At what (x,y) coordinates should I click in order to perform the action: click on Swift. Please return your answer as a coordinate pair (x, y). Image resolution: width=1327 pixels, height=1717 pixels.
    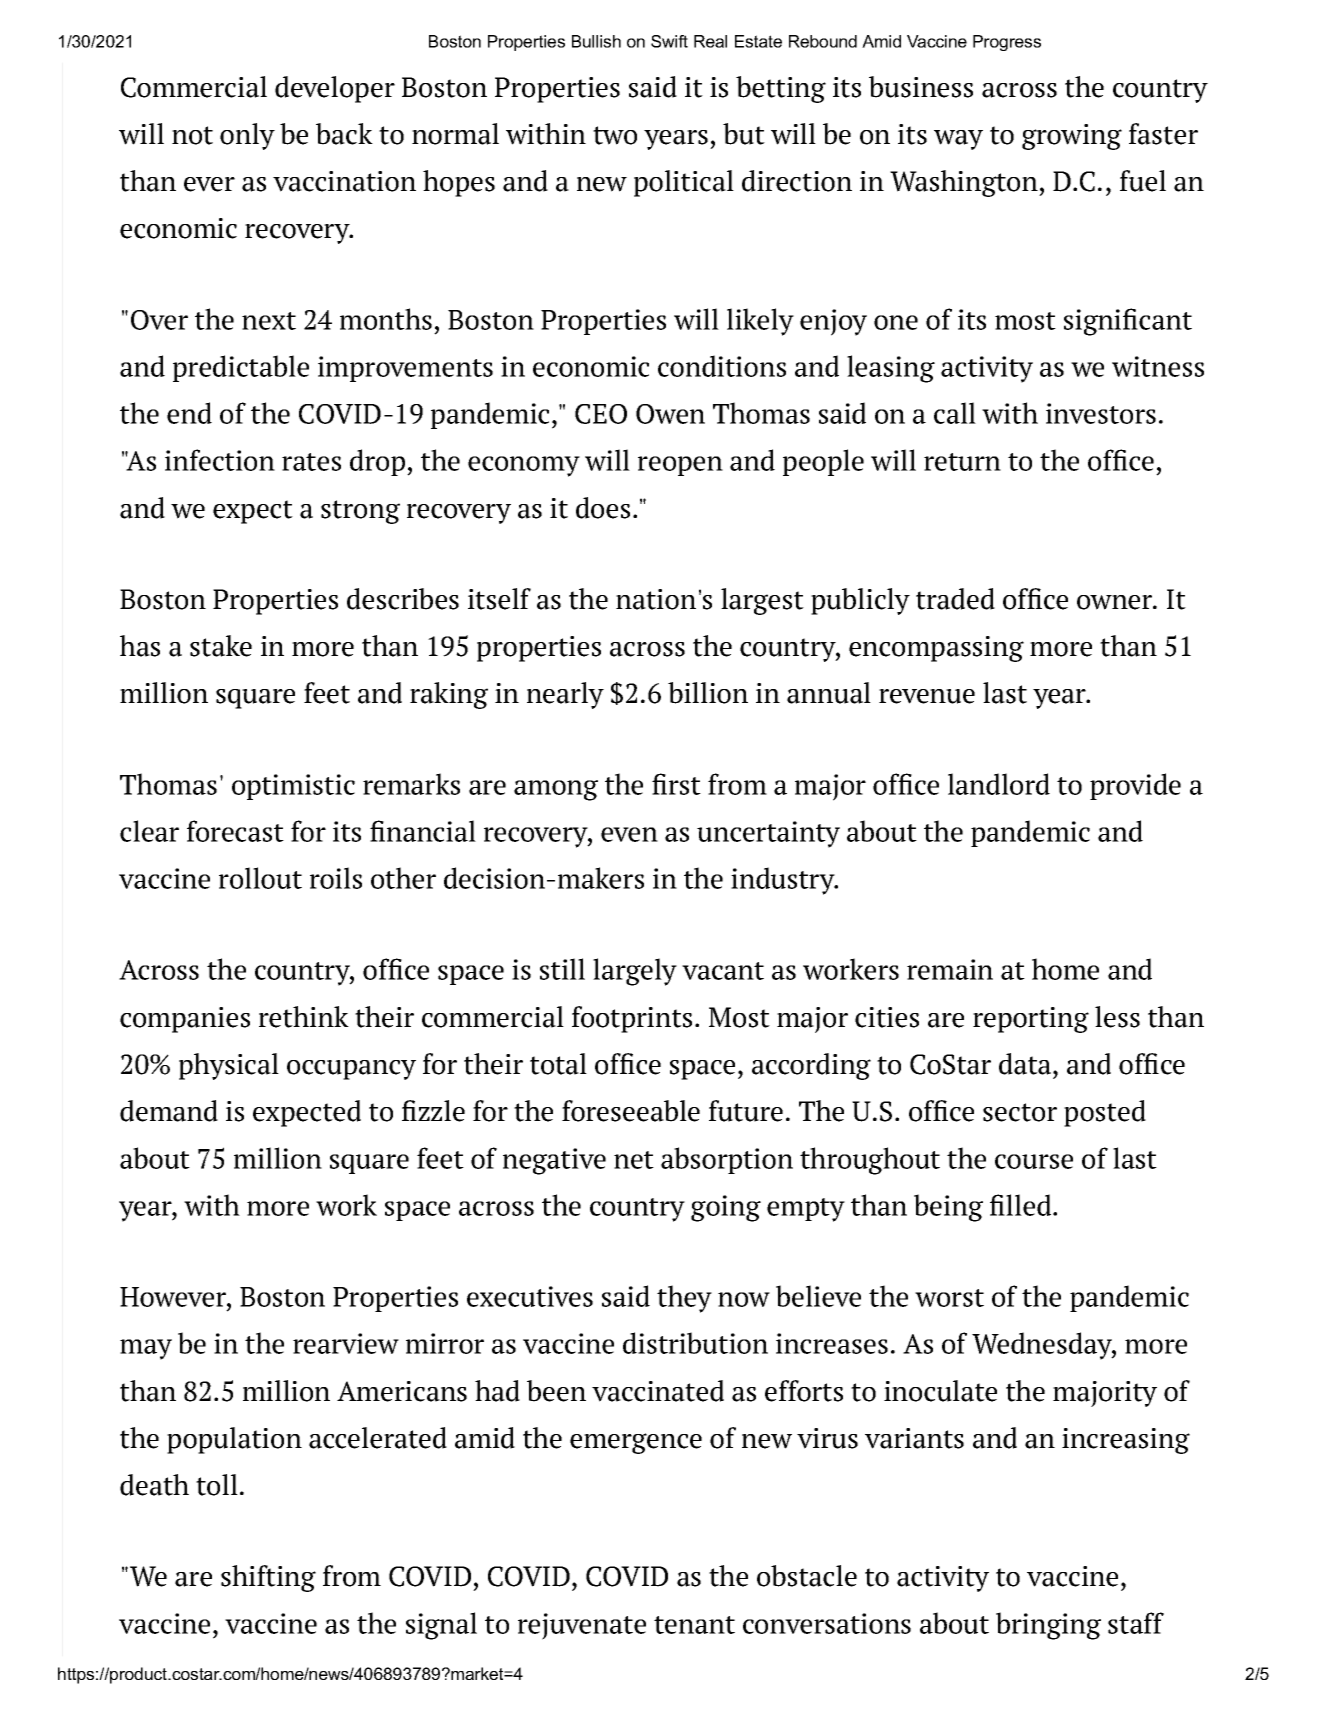
    Looking at the image, I should click on (669, 41).
